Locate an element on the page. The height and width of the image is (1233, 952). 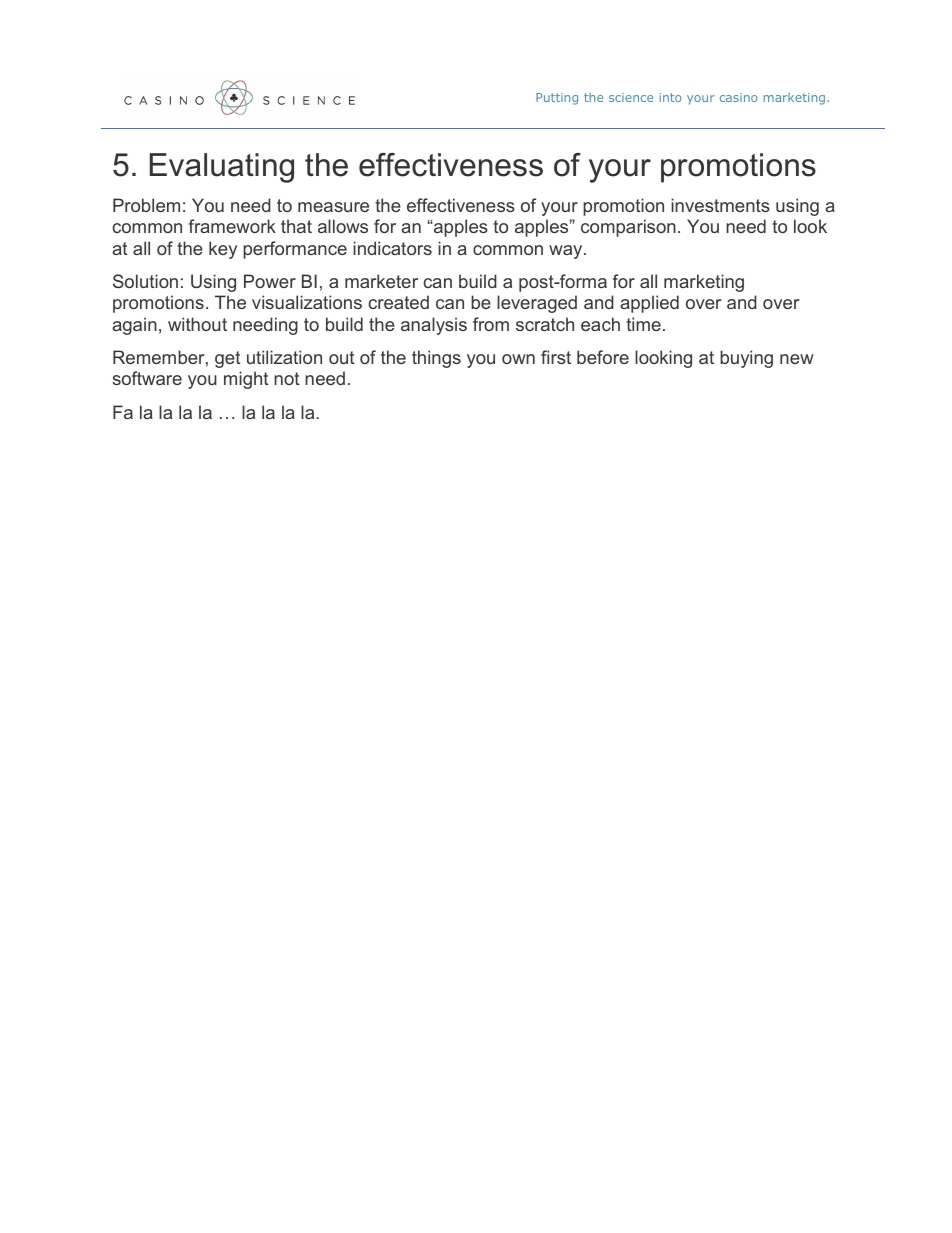
Problem is located at coordinates (146, 205).
